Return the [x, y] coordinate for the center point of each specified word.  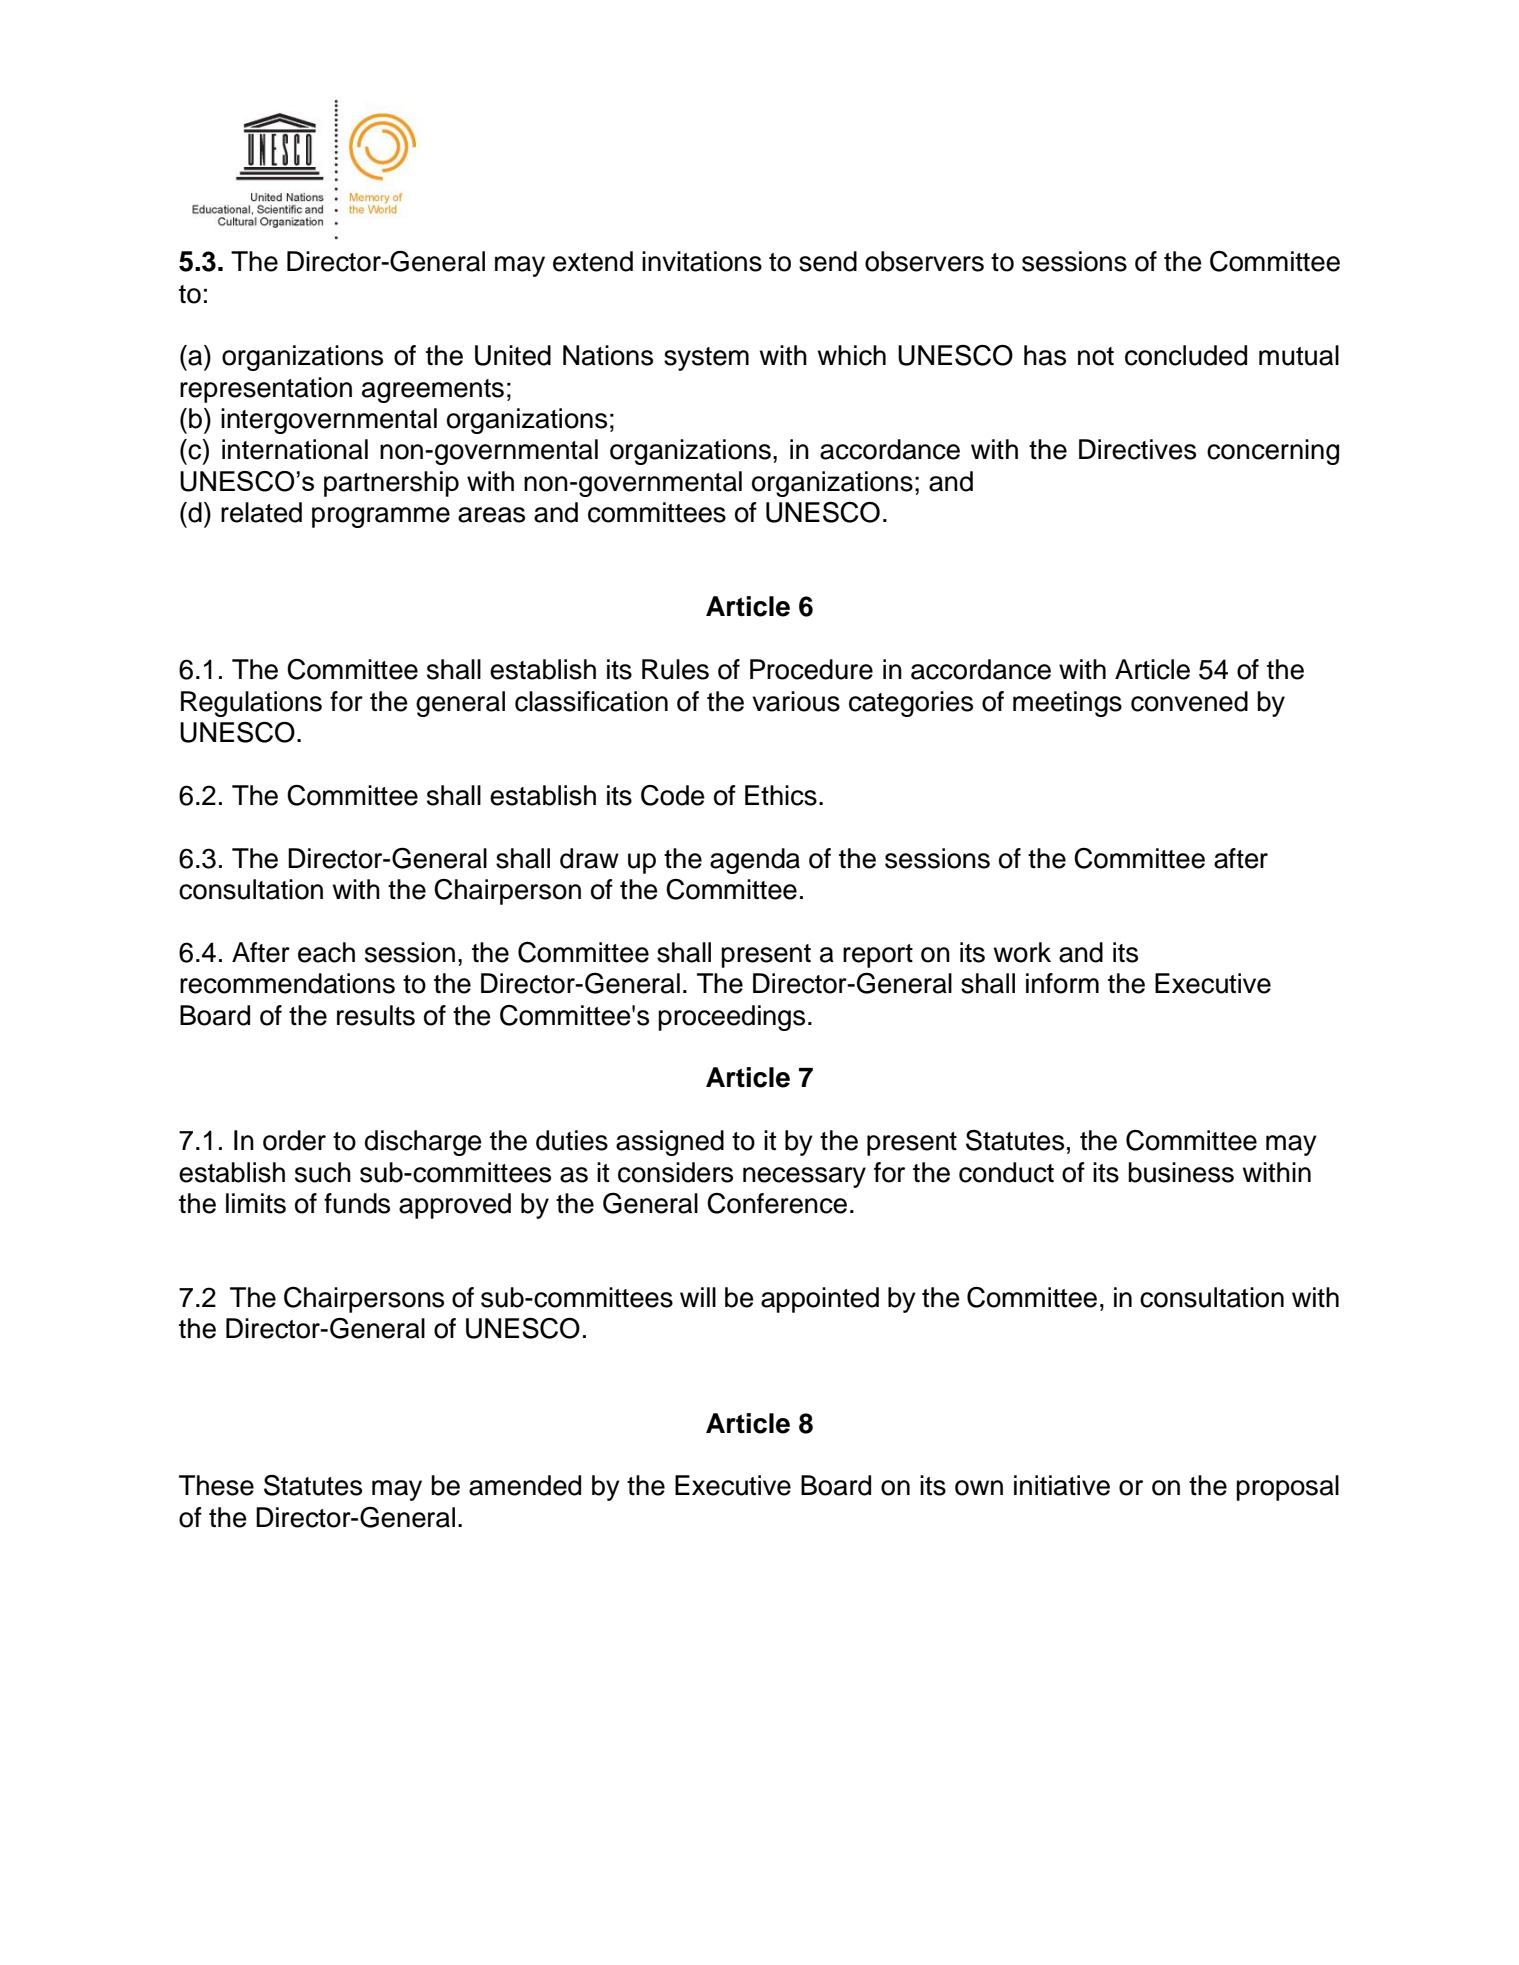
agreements [433, 391]
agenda [755, 861]
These [216, 1485]
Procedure [811, 669]
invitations [702, 261]
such [323, 1172]
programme [381, 517]
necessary [804, 1177]
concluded [1186, 355]
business [1181, 1172]
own [979, 1488]
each [326, 952]
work [1022, 952]
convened [1189, 701]
